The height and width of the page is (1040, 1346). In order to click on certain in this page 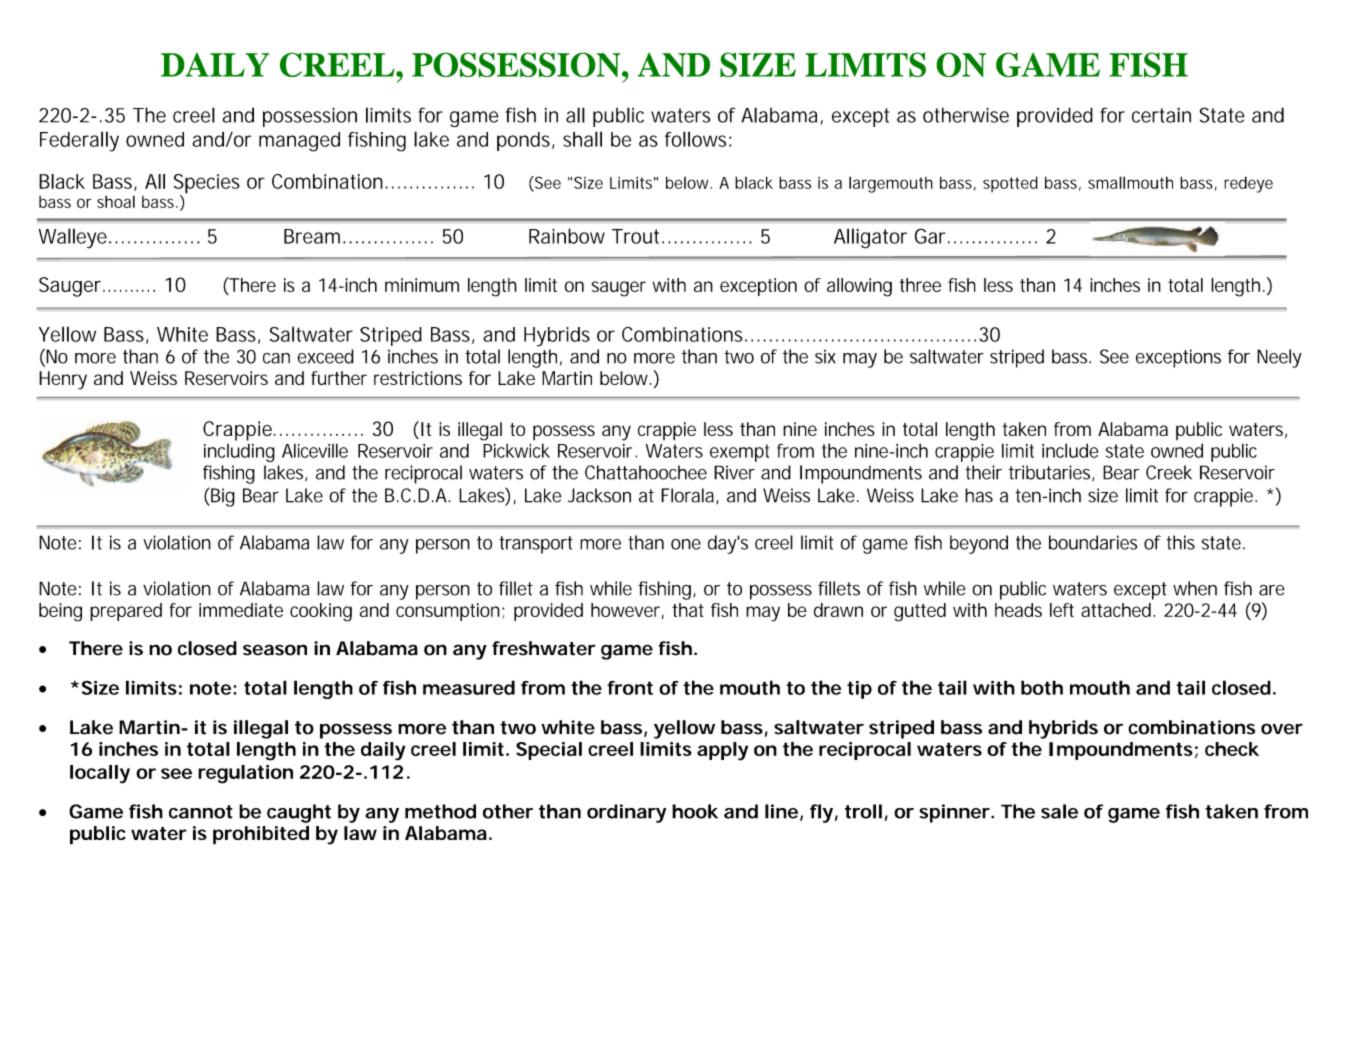, I will do `click(1161, 115)`.
